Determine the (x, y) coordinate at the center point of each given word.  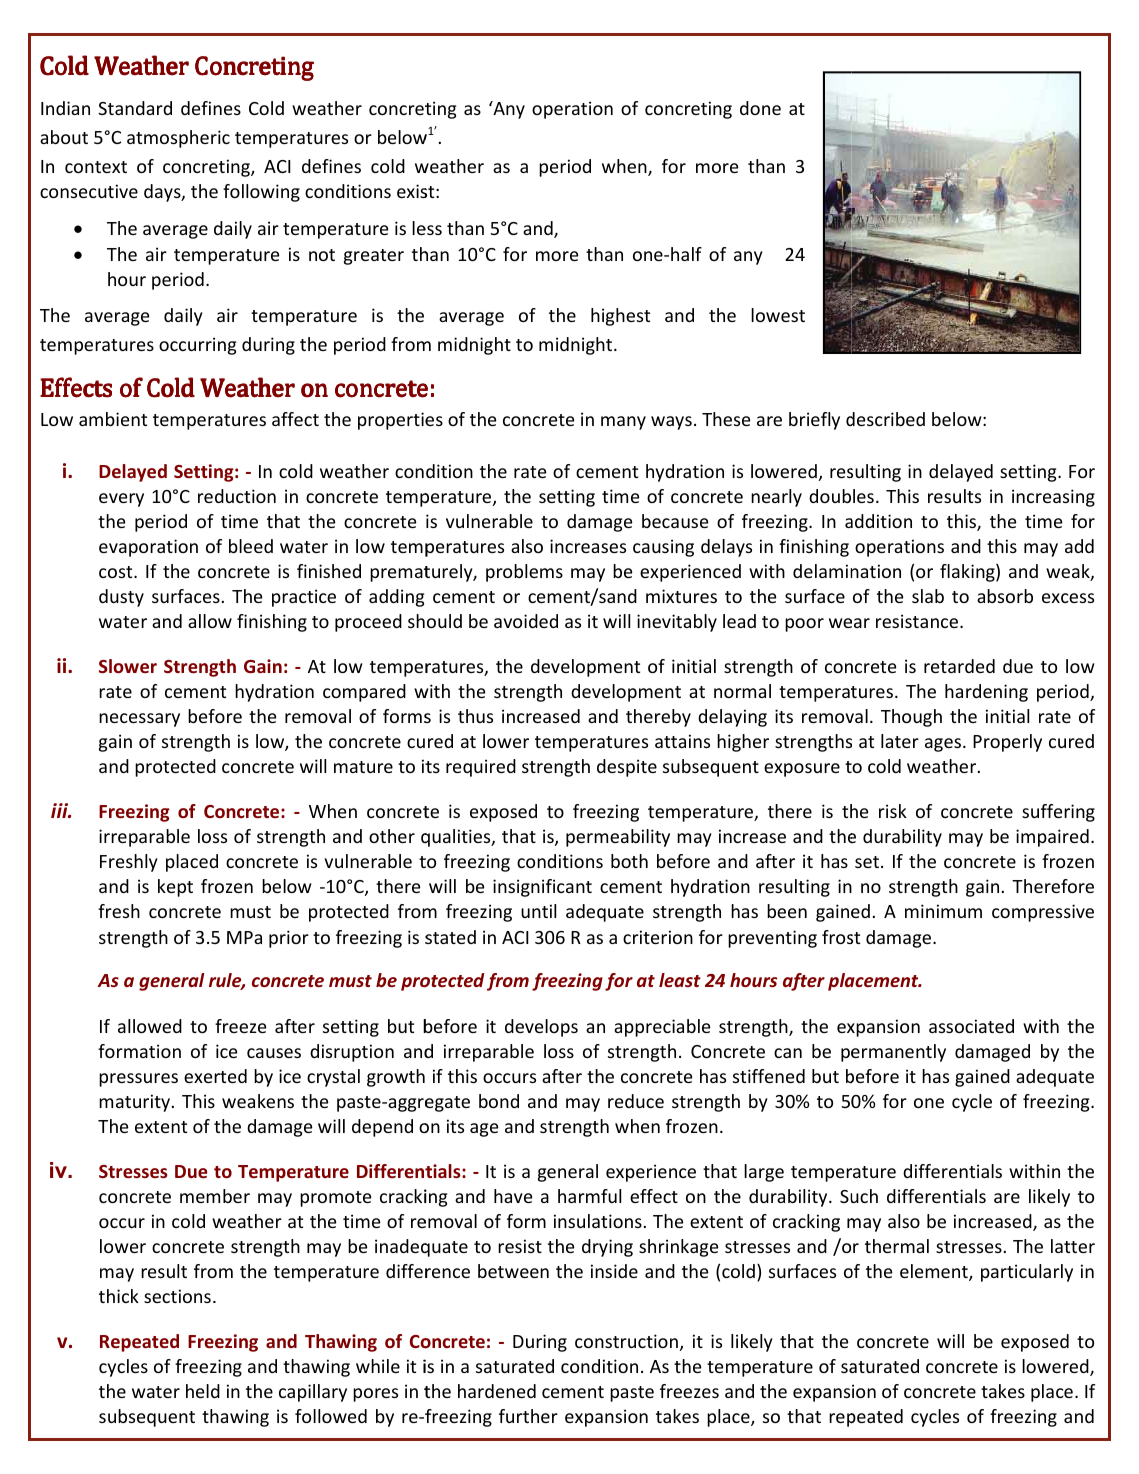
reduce (636, 1101)
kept (175, 888)
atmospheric (178, 139)
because (675, 521)
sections (177, 1296)
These (726, 419)
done (760, 108)
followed (331, 1416)
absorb (1005, 596)
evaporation (148, 548)
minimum (943, 911)
